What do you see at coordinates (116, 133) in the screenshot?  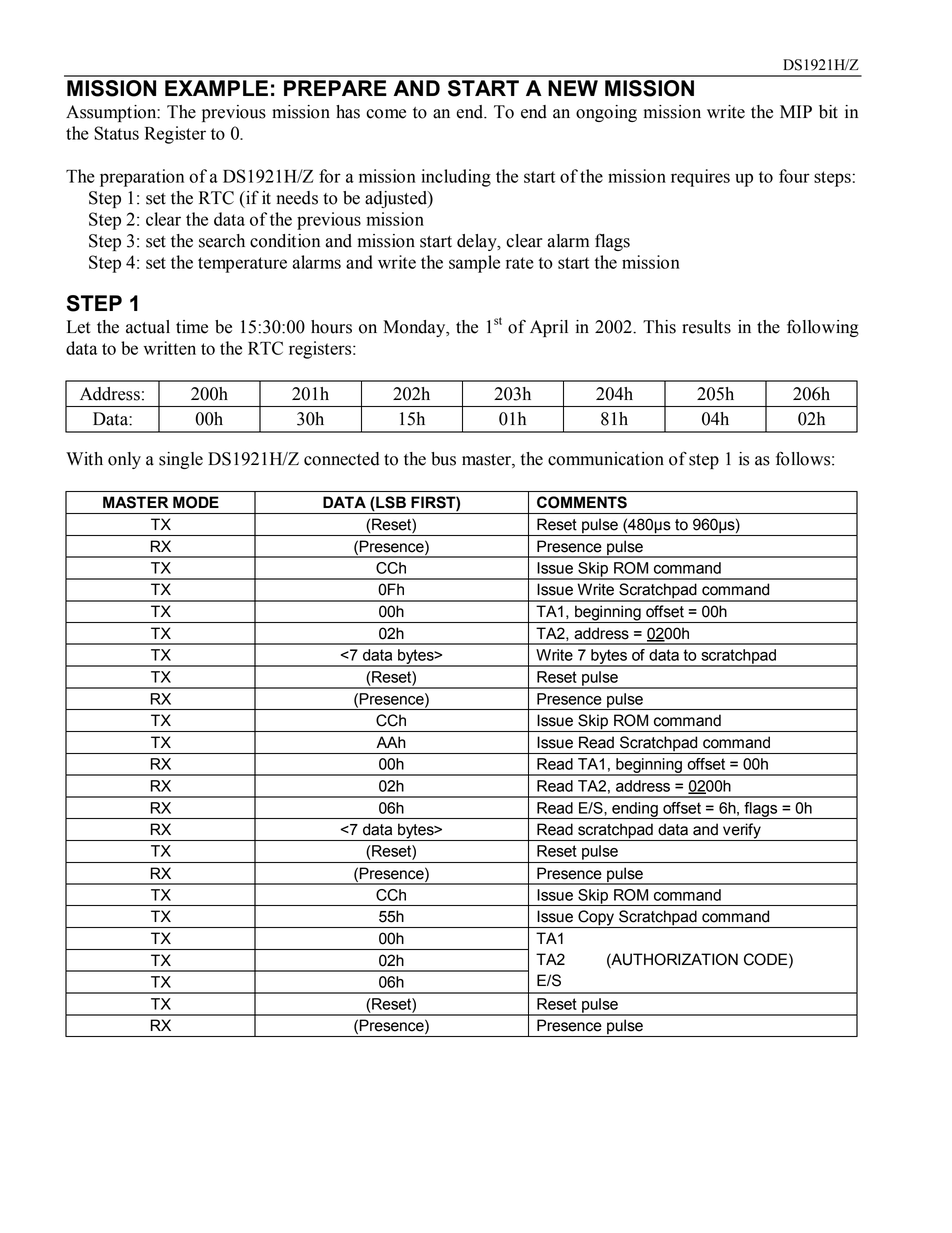 I see `Status` at bounding box center [116, 133].
